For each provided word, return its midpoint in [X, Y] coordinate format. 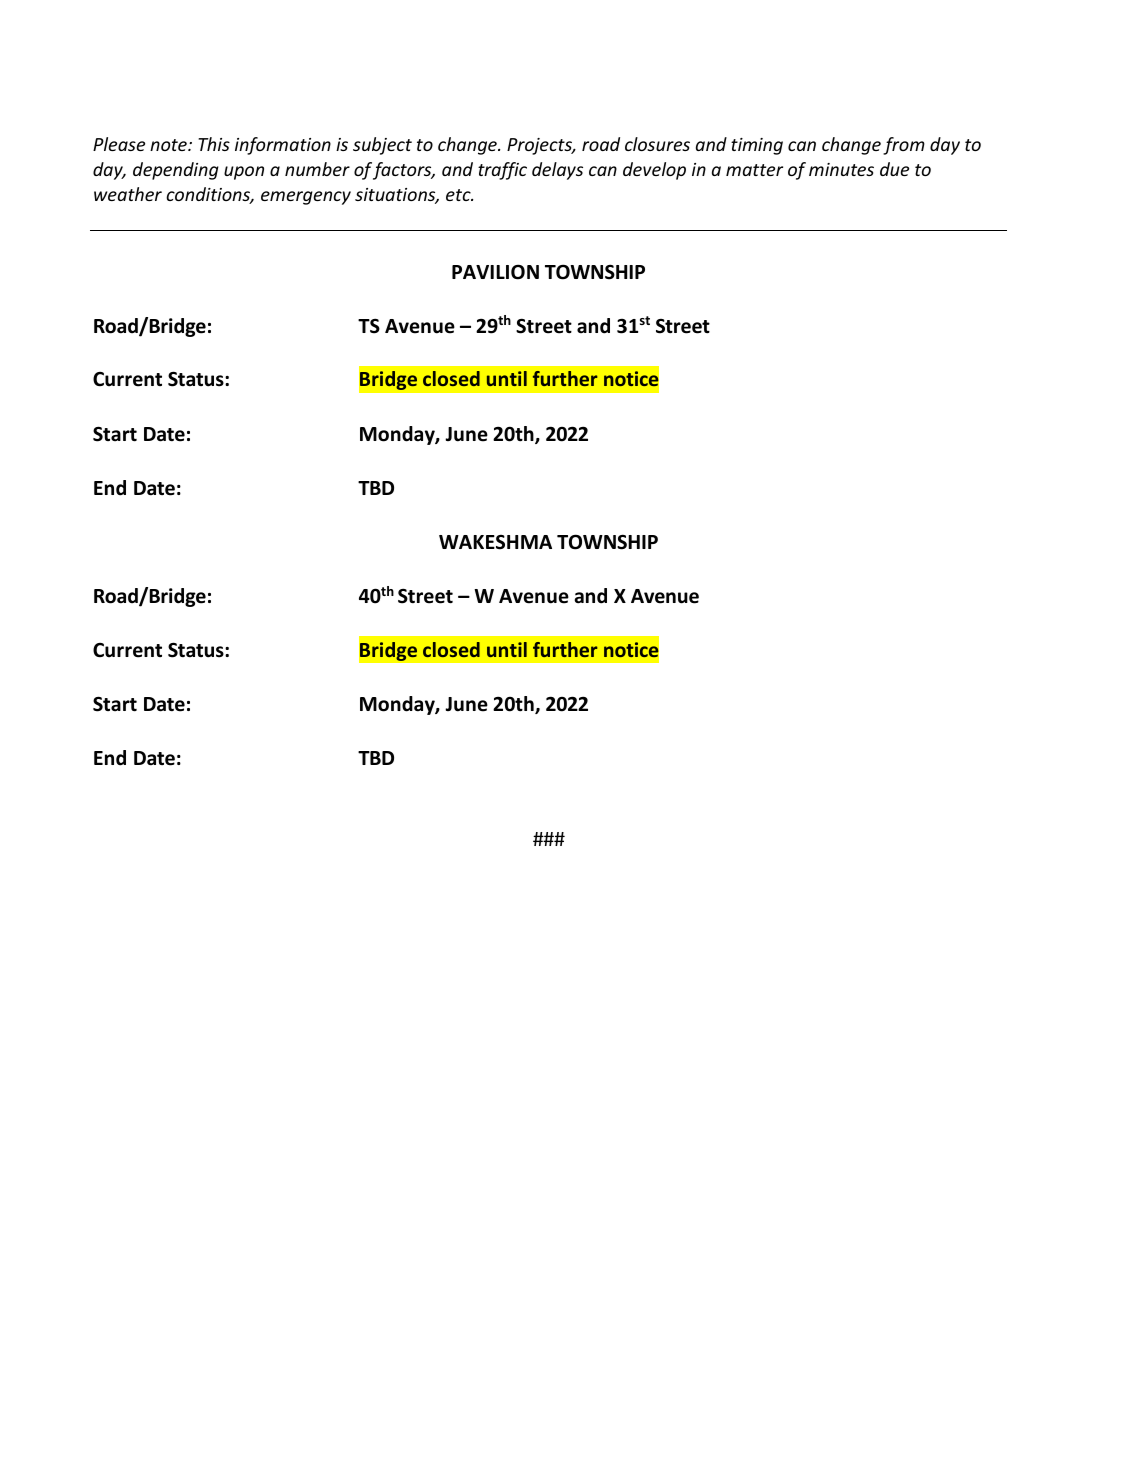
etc [459, 195]
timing [757, 146]
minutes [841, 169]
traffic [502, 171]
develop [654, 171]
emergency [306, 198]
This [214, 144]
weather [128, 194]
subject [382, 146]
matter [754, 170]
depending [176, 171]
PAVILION [495, 272]
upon [244, 173]
